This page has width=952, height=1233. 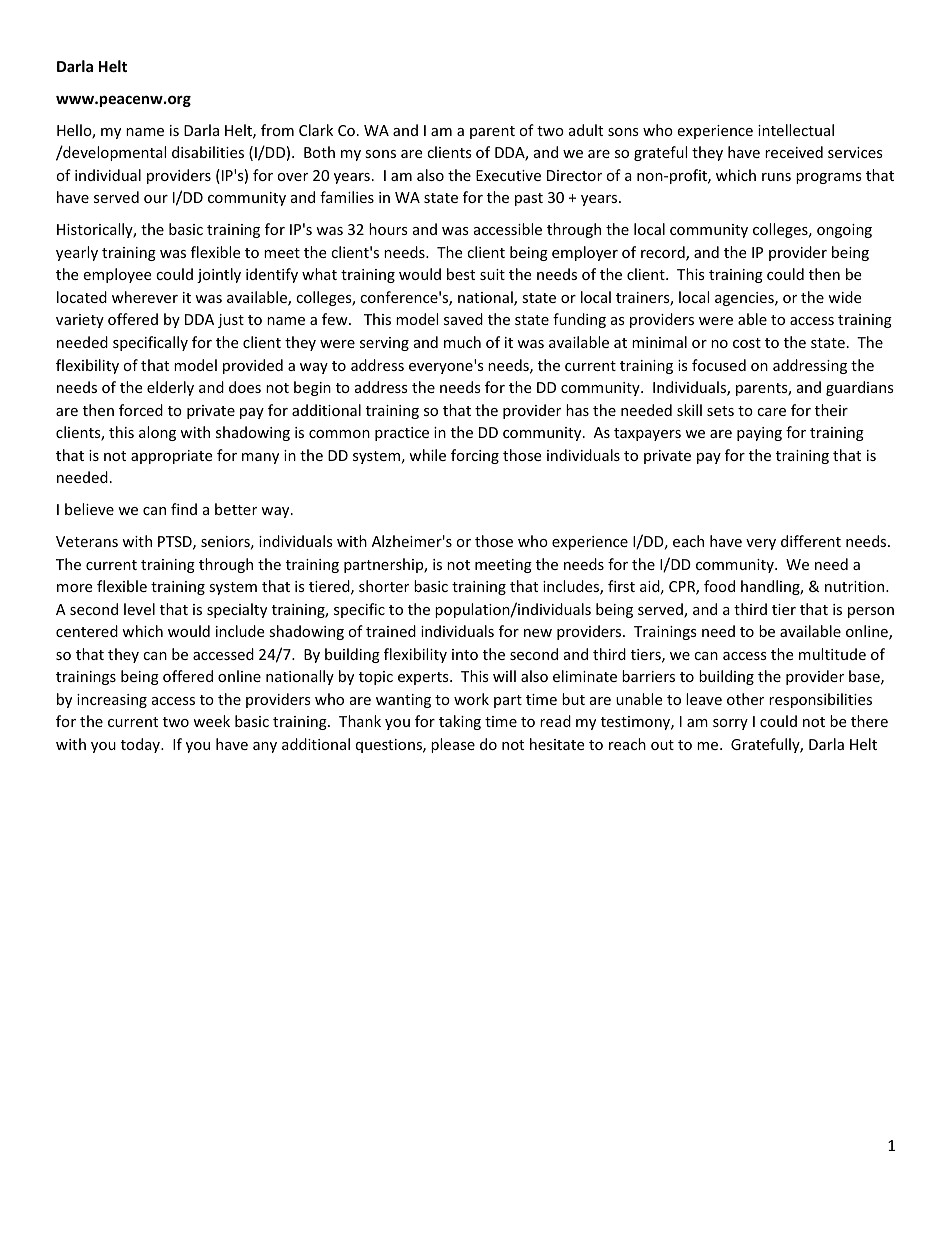 What do you see at coordinates (139, 609) in the page?
I see `level` at bounding box center [139, 609].
